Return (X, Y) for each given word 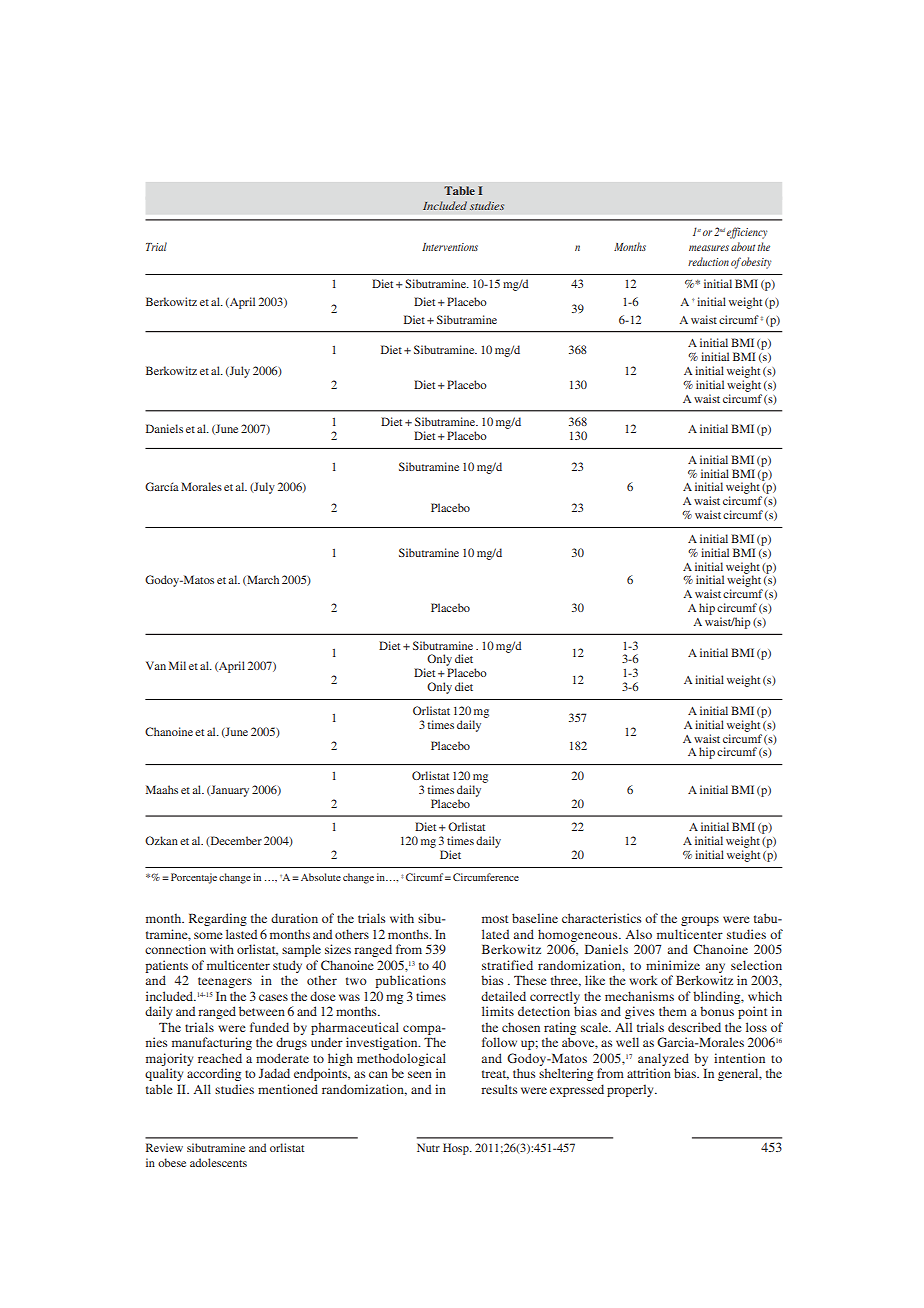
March (262, 580)
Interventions (450, 247)
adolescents (218, 1162)
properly (631, 1090)
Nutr (428, 1147)
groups (700, 921)
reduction (708, 261)
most (495, 919)
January (229, 791)
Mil (177, 665)
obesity (756, 263)
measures (709, 248)
